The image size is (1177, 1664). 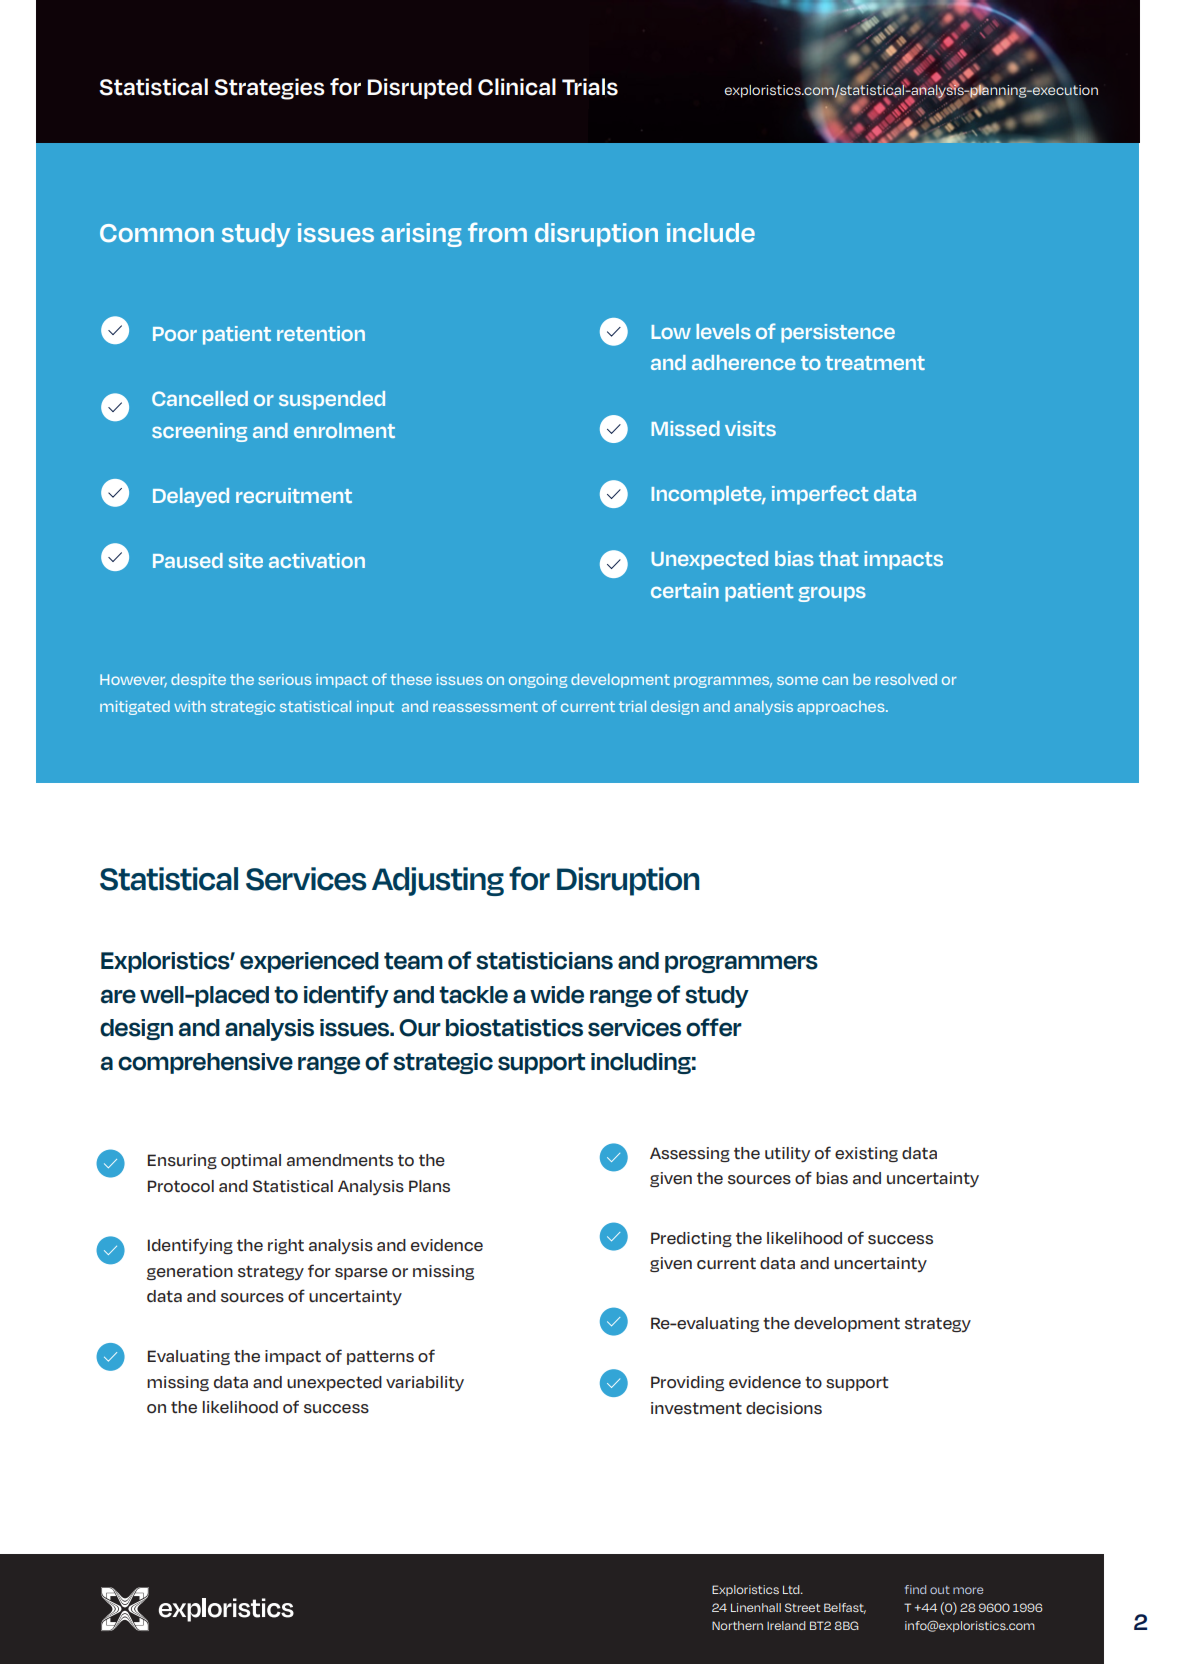 I want to click on include, so click(x=711, y=232).
